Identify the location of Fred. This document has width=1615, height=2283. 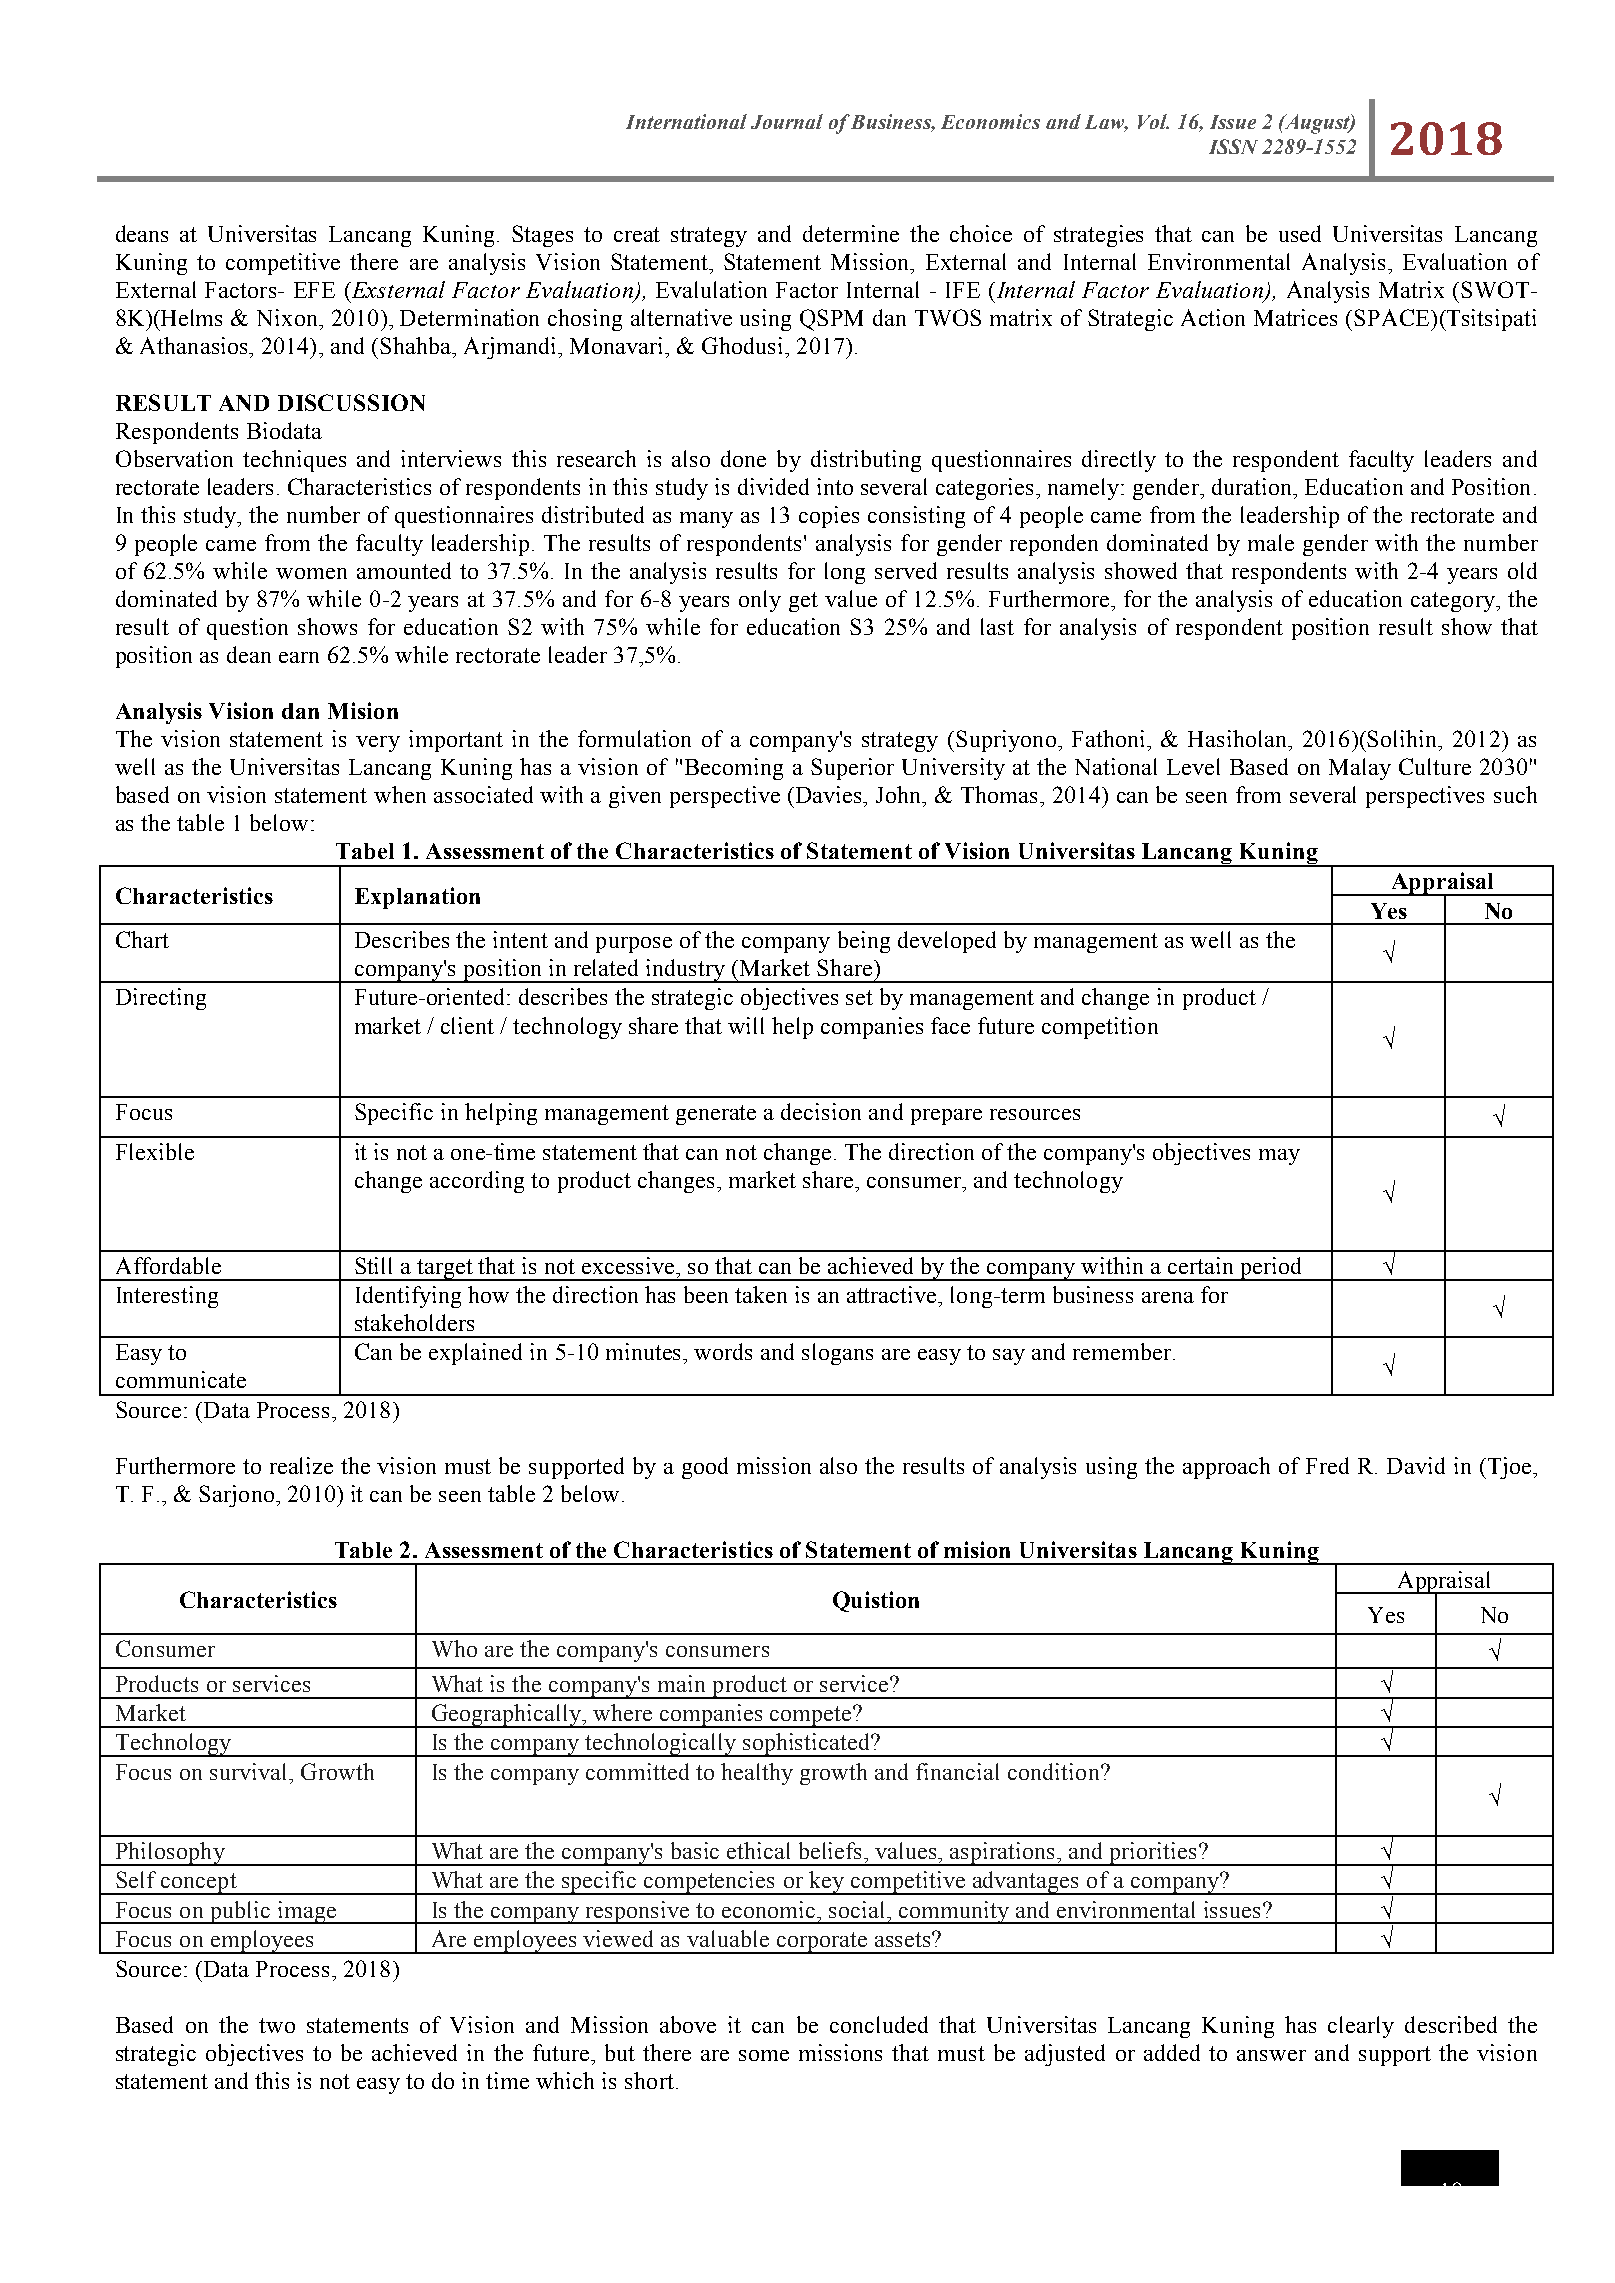
(1327, 1465).
